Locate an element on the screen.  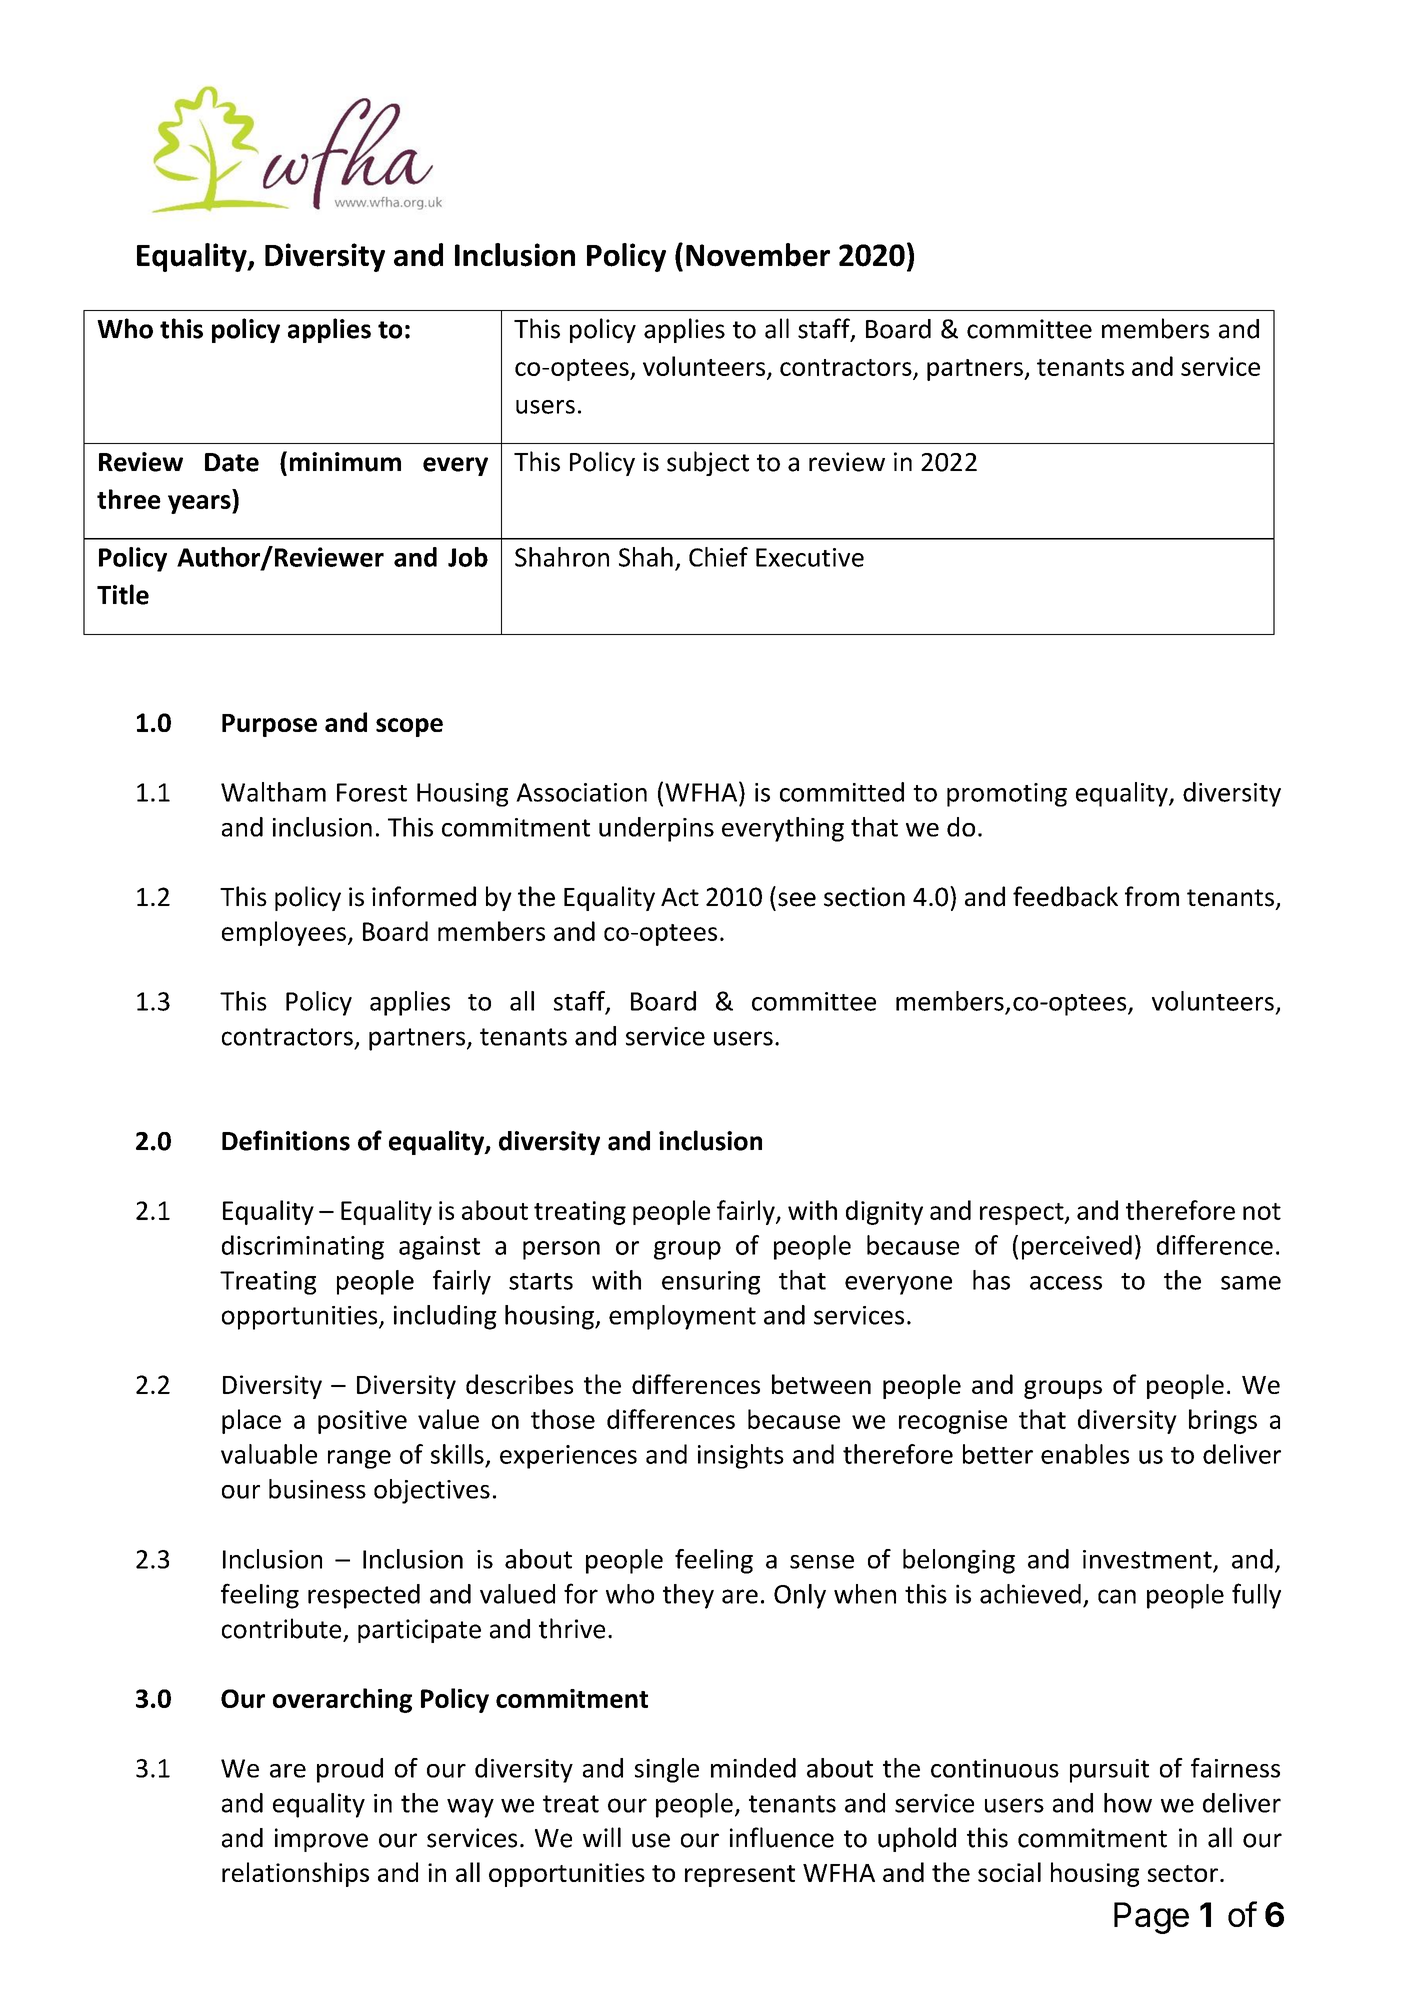
represent is located at coordinates (740, 1876).
